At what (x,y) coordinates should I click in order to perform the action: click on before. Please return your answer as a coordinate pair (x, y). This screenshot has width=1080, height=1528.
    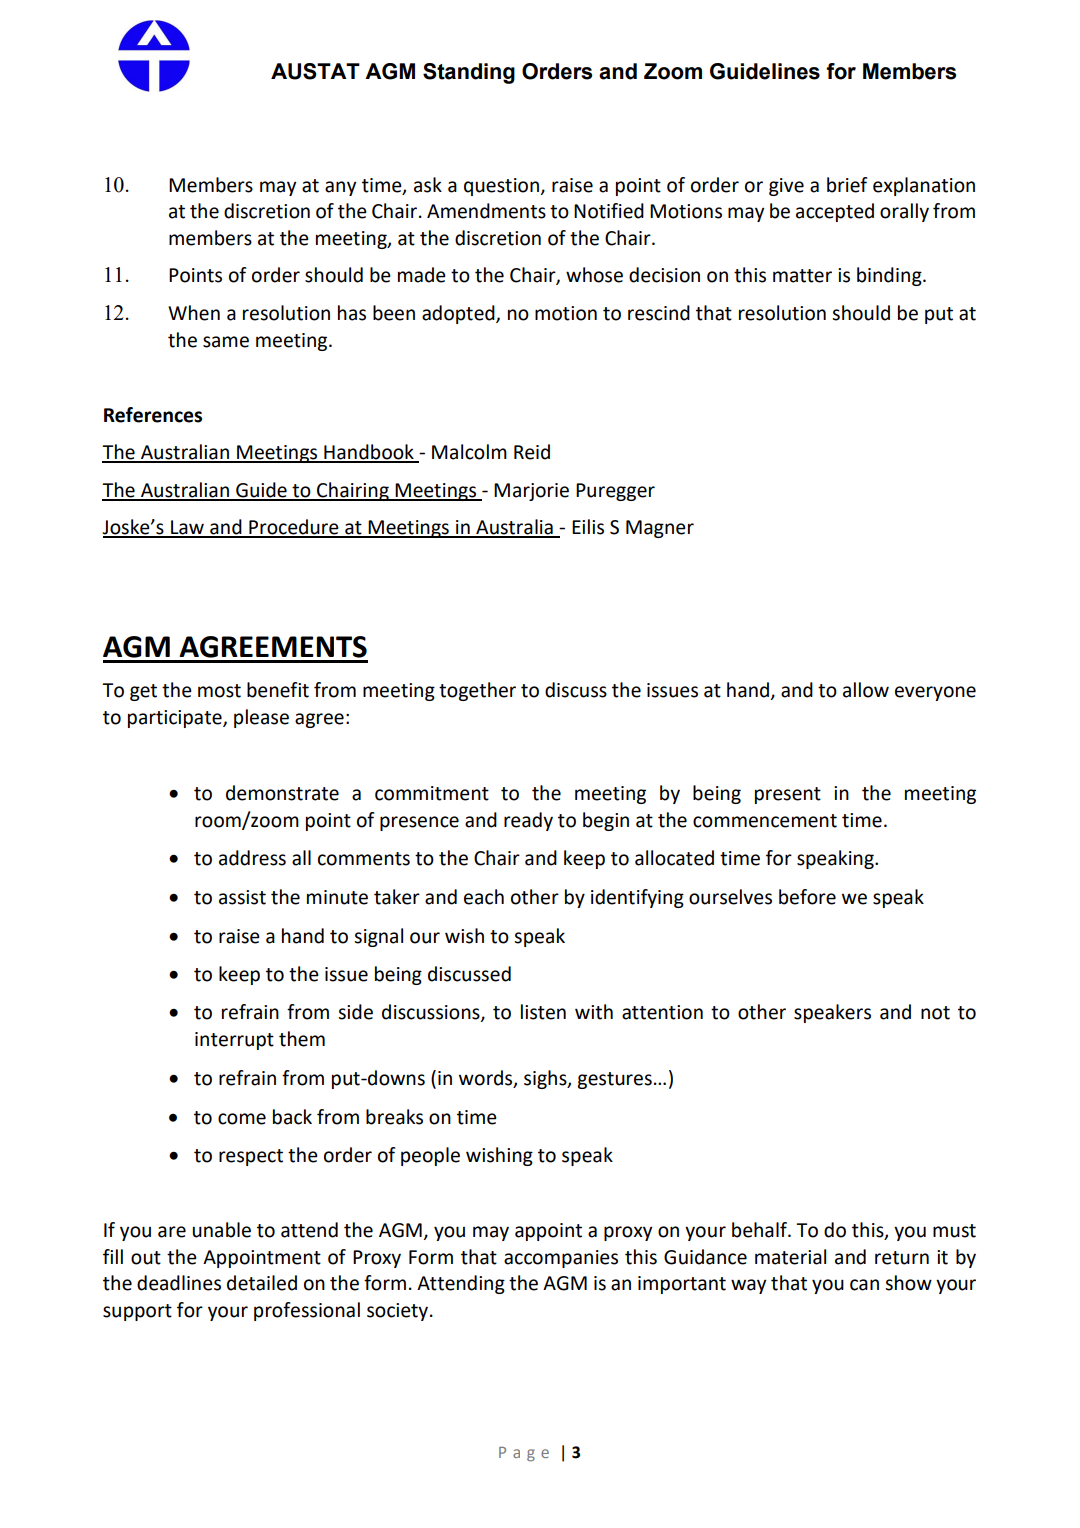
    Looking at the image, I should click on (807, 897).
